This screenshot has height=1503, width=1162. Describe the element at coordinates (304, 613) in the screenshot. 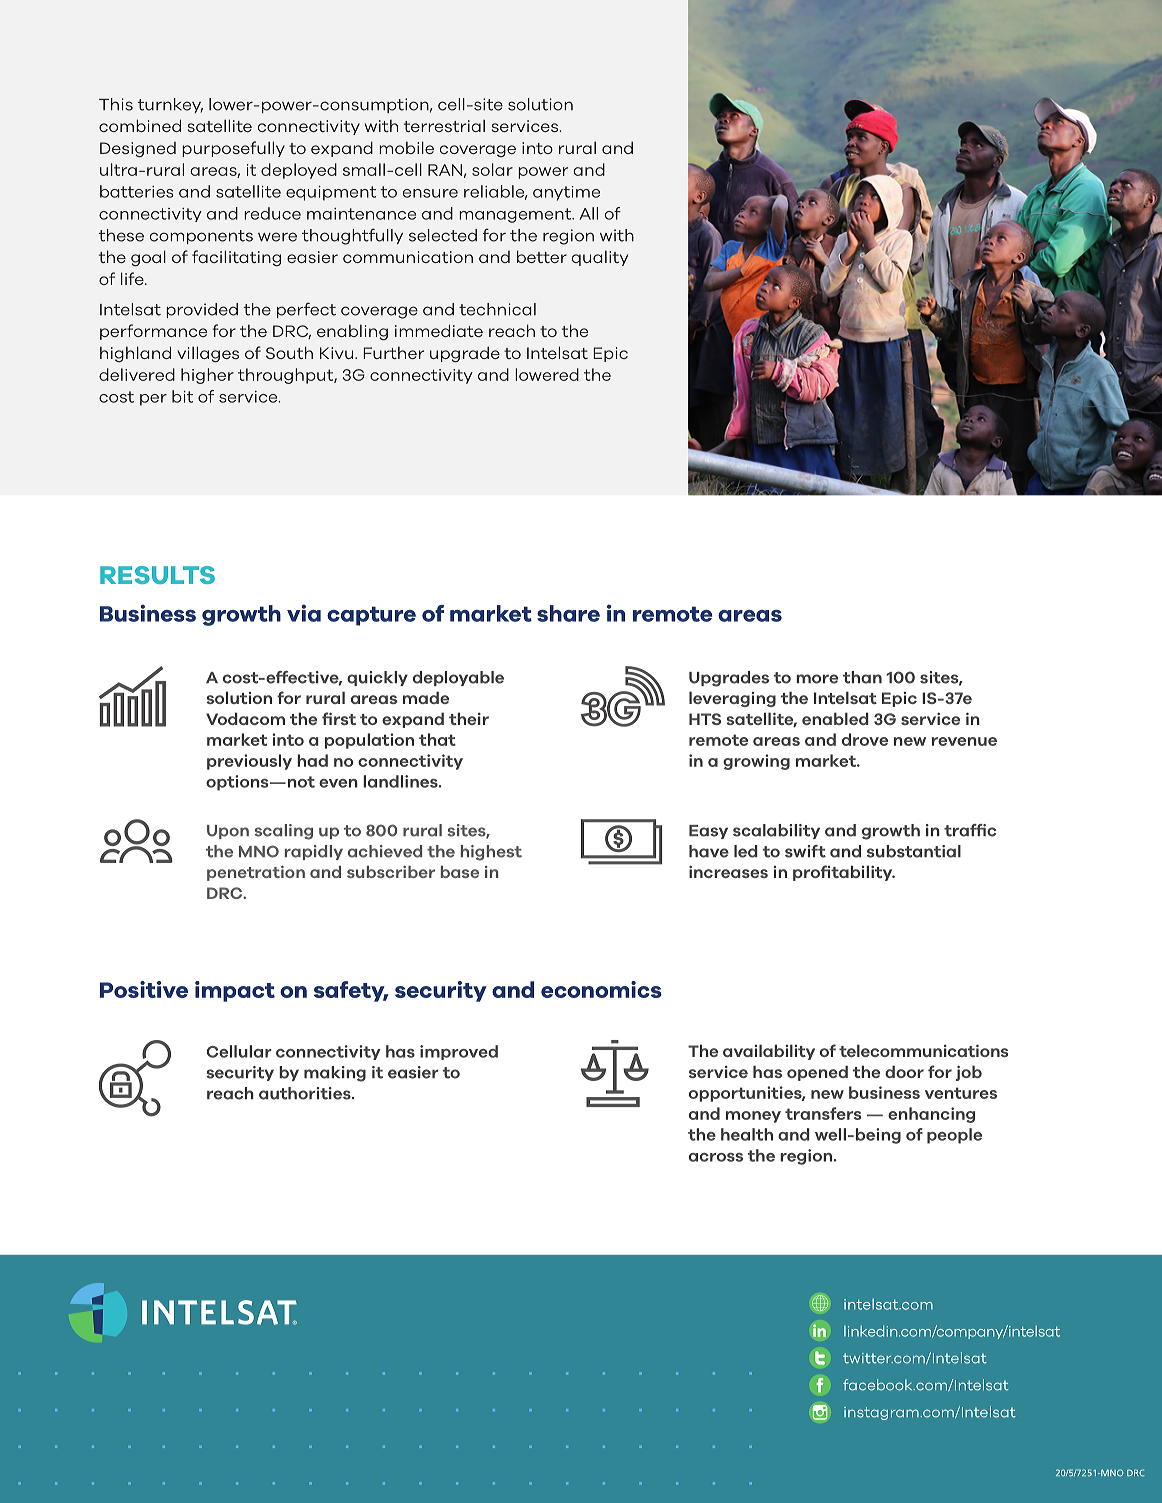

I see `via` at that location.
